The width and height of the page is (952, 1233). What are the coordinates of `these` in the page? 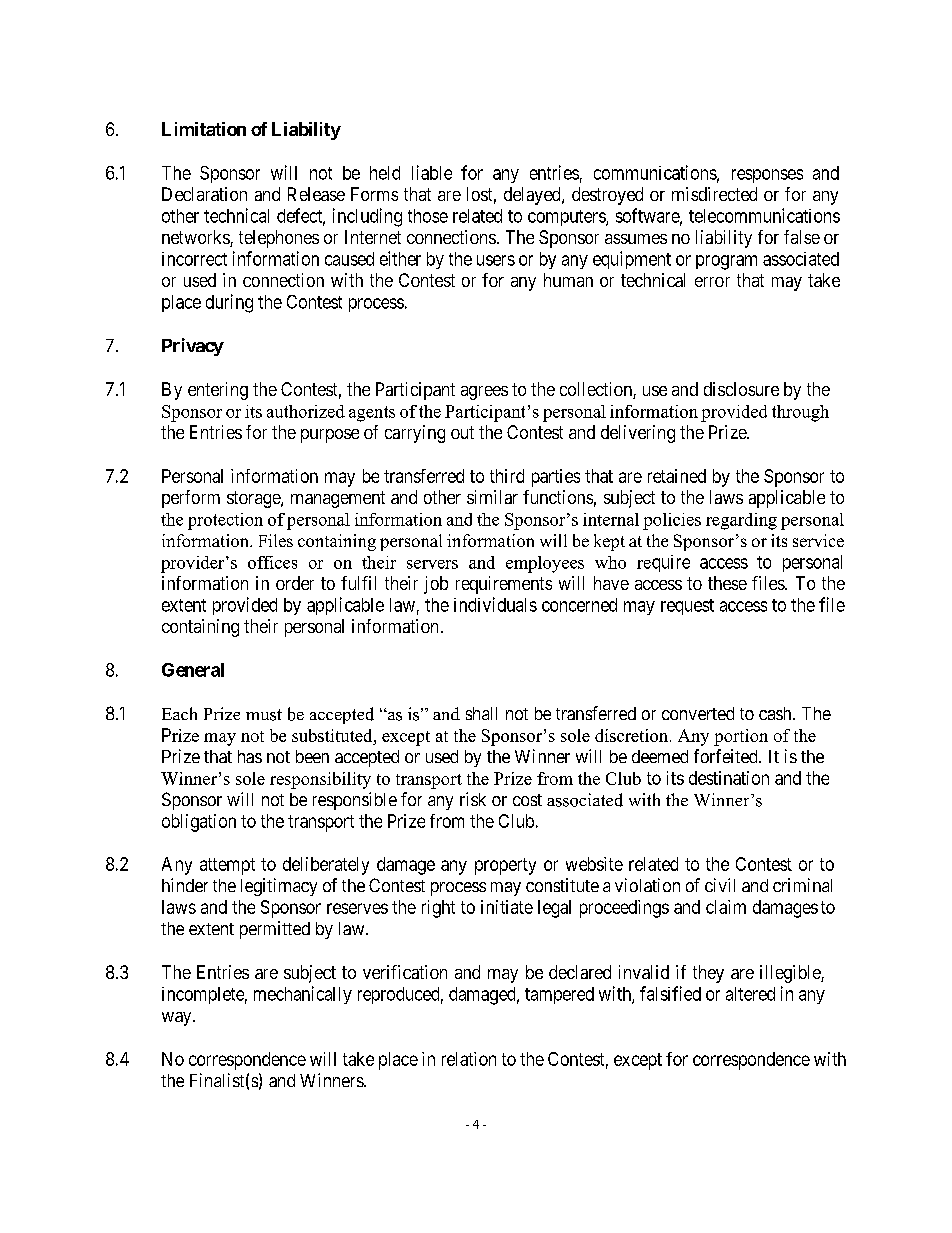 It's located at (727, 583).
